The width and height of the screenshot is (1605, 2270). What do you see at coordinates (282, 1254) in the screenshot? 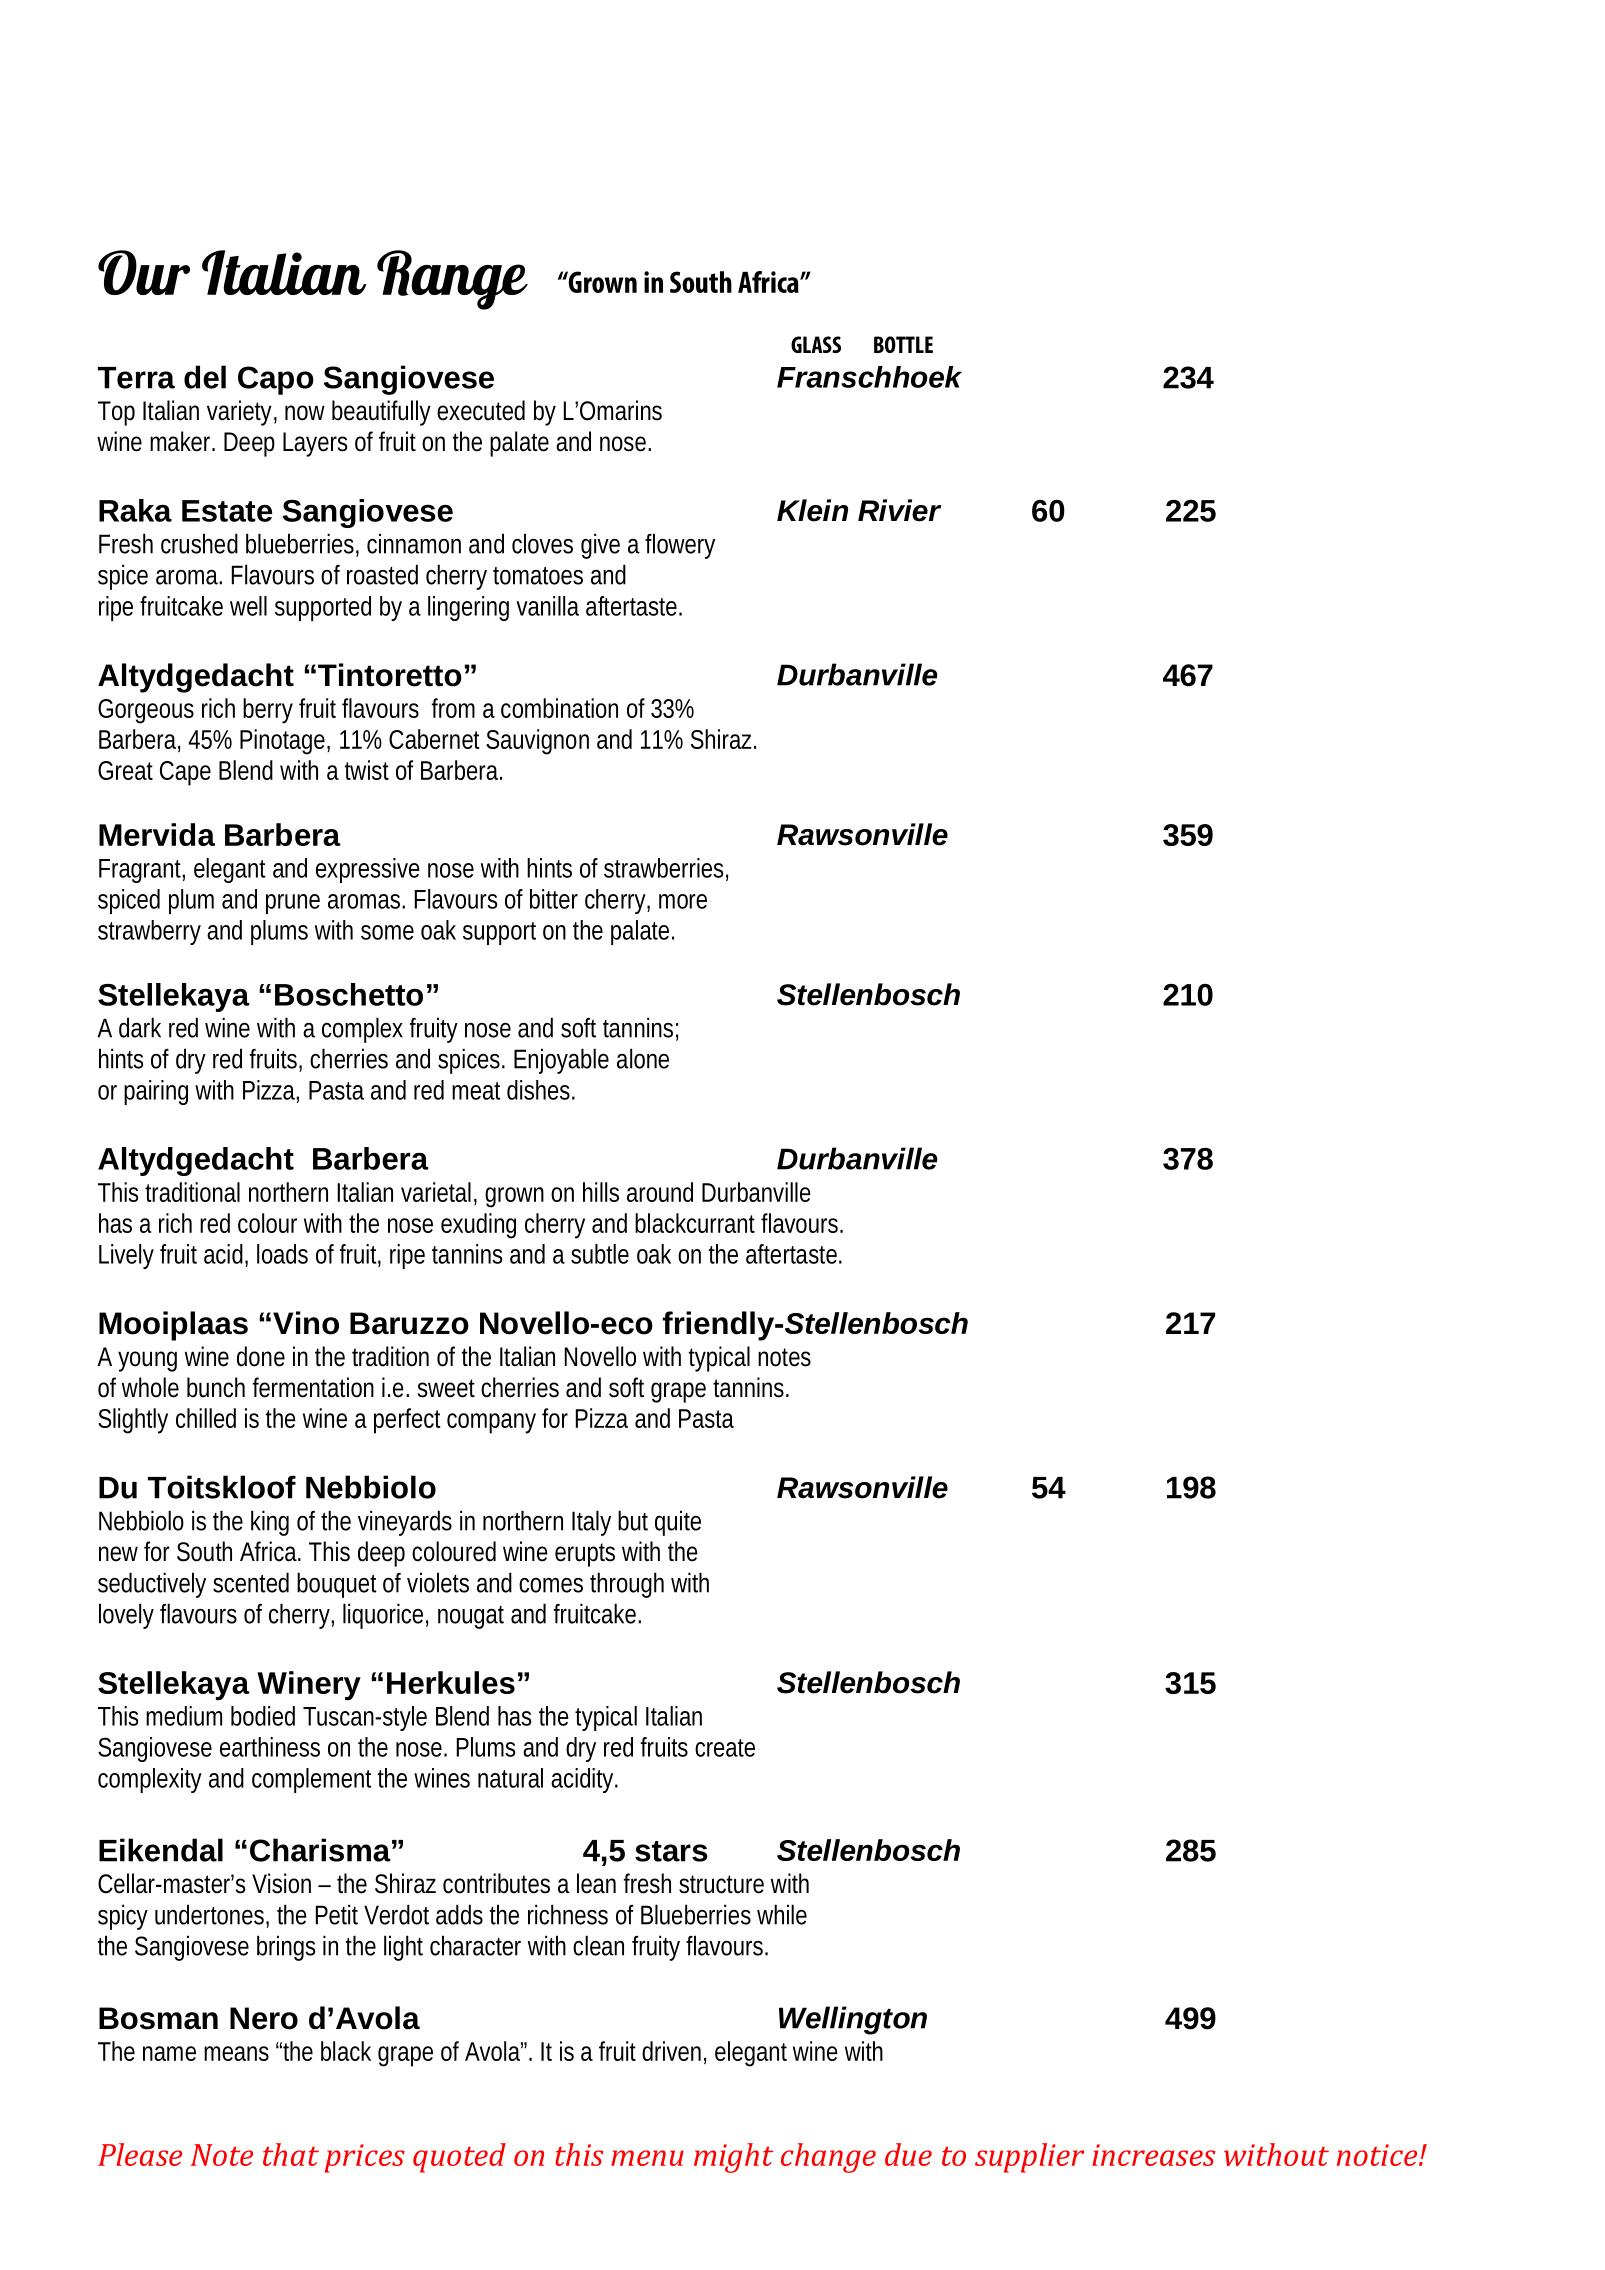
I see `loads` at bounding box center [282, 1254].
